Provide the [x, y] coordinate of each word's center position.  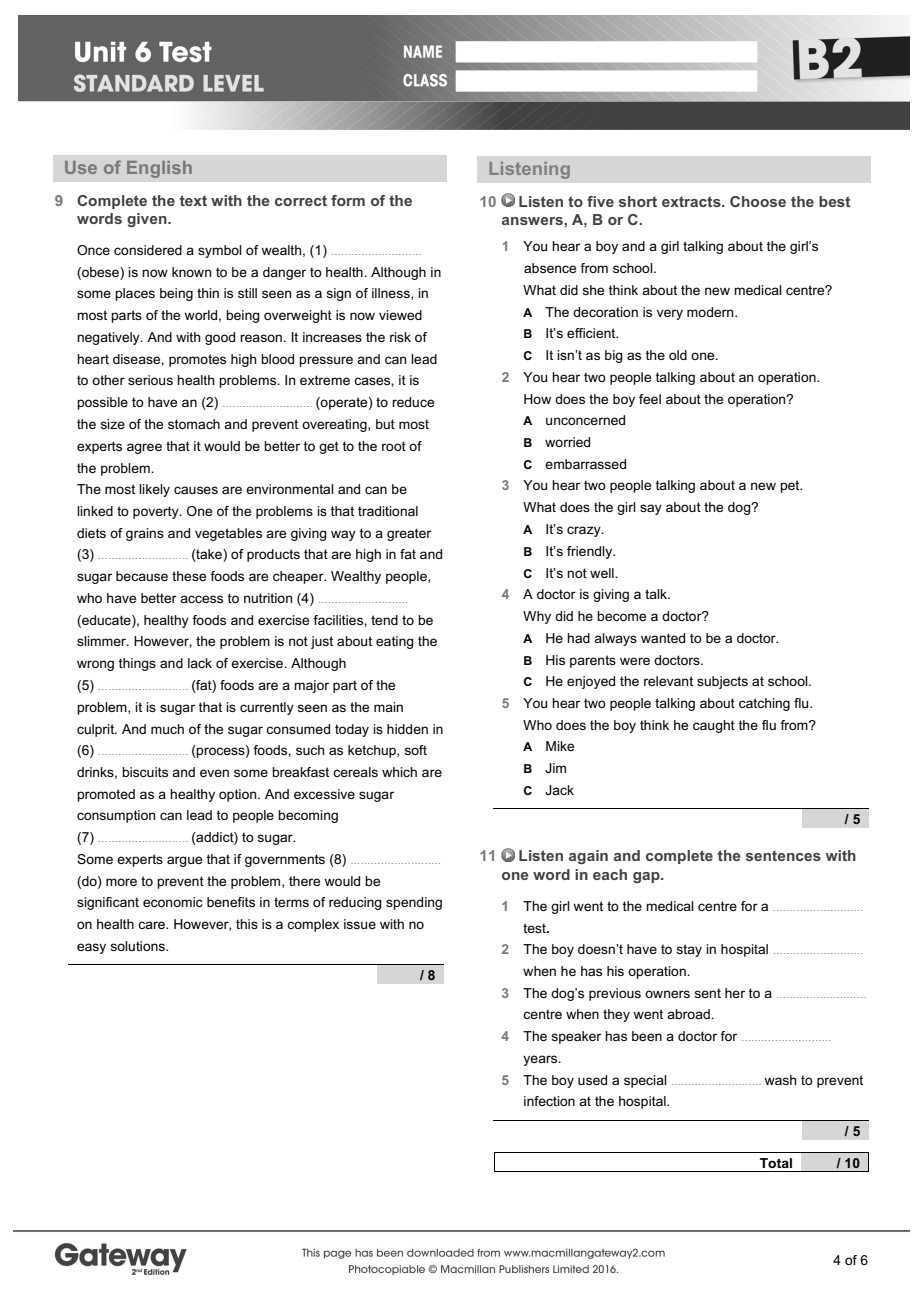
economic [173, 902]
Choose [758, 201]
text [193, 200]
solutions [139, 946]
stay [689, 950]
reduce [413, 402]
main [388, 707]
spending [414, 903]
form [348, 200]
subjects [722, 682]
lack [200, 663]
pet [791, 486]
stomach [194, 424]
